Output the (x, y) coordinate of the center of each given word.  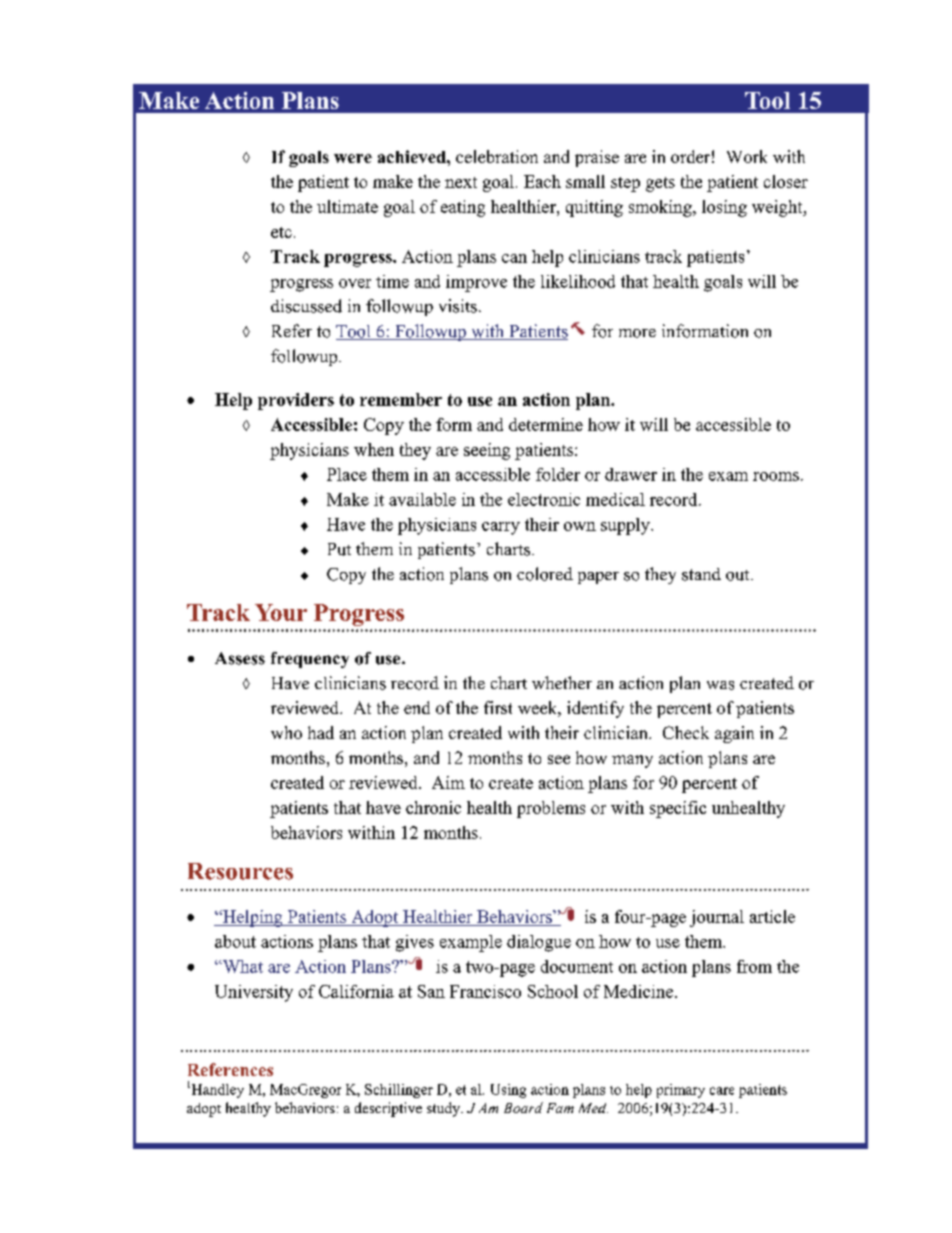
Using (508, 1091)
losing (724, 208)
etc (281, 232)
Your (281, 612)
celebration (497, 156)
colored (545, 574)
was (720, 685)
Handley (216, 1091)
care (722, 1091)
